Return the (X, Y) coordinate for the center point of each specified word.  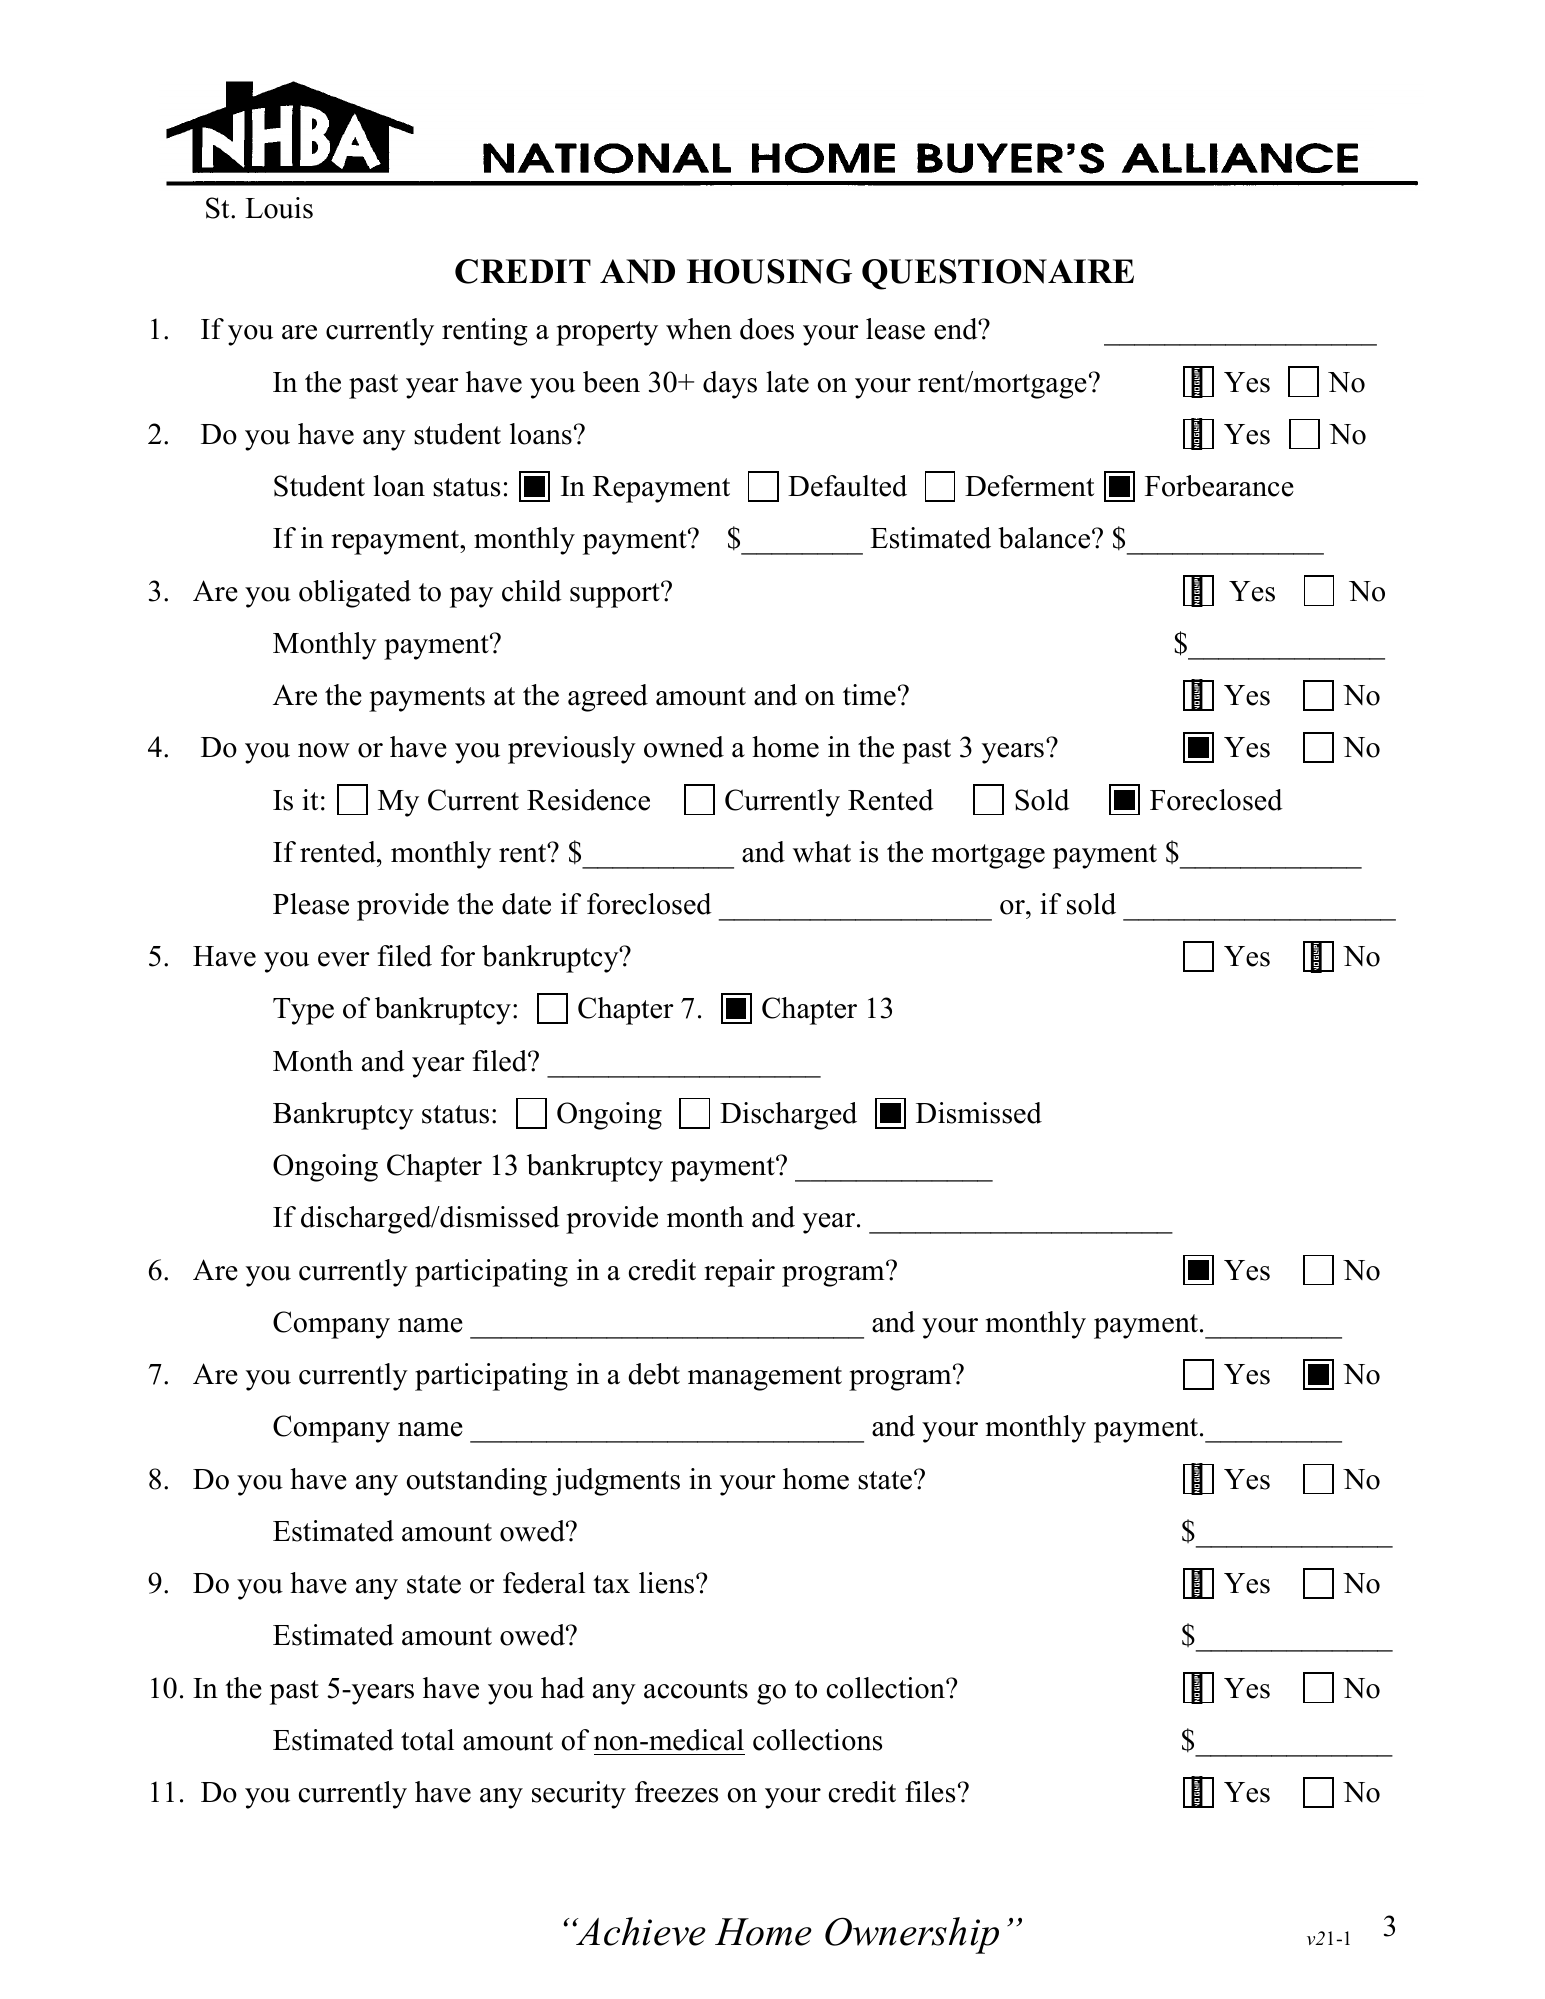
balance (1045, 538)
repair (739, 1273)
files (930, 1792)
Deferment (1029, 486)
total (427, 1740)
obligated (355, 594)
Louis (279, 208)
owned (684, 747)
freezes (676, 1792)
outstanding (476, 1482)
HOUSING (769, 271)
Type (303, 1011)
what (822, 852)
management (765, 1378)
